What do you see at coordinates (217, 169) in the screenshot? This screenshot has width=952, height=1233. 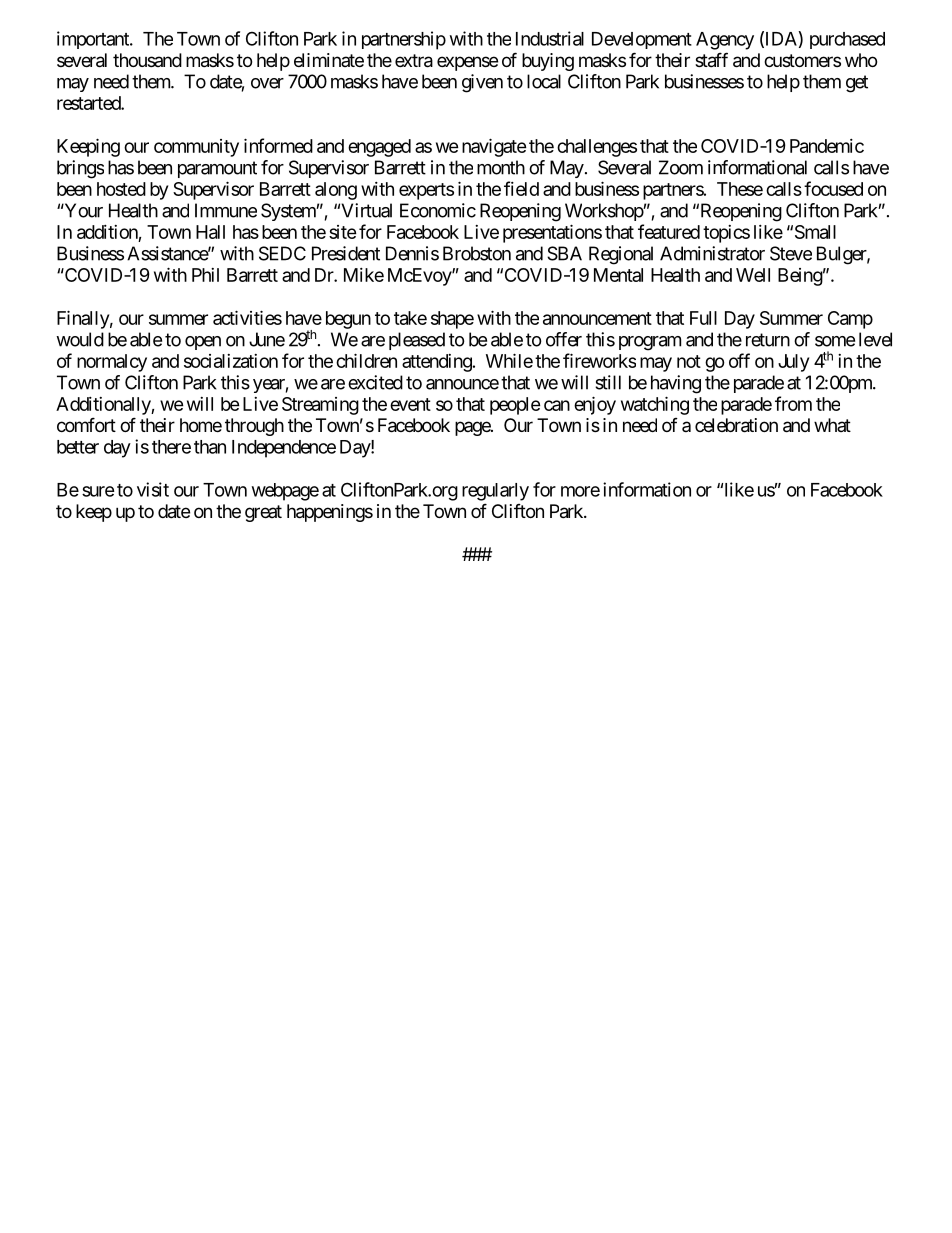 I see `paramount` at bounding box center [217, 169].
